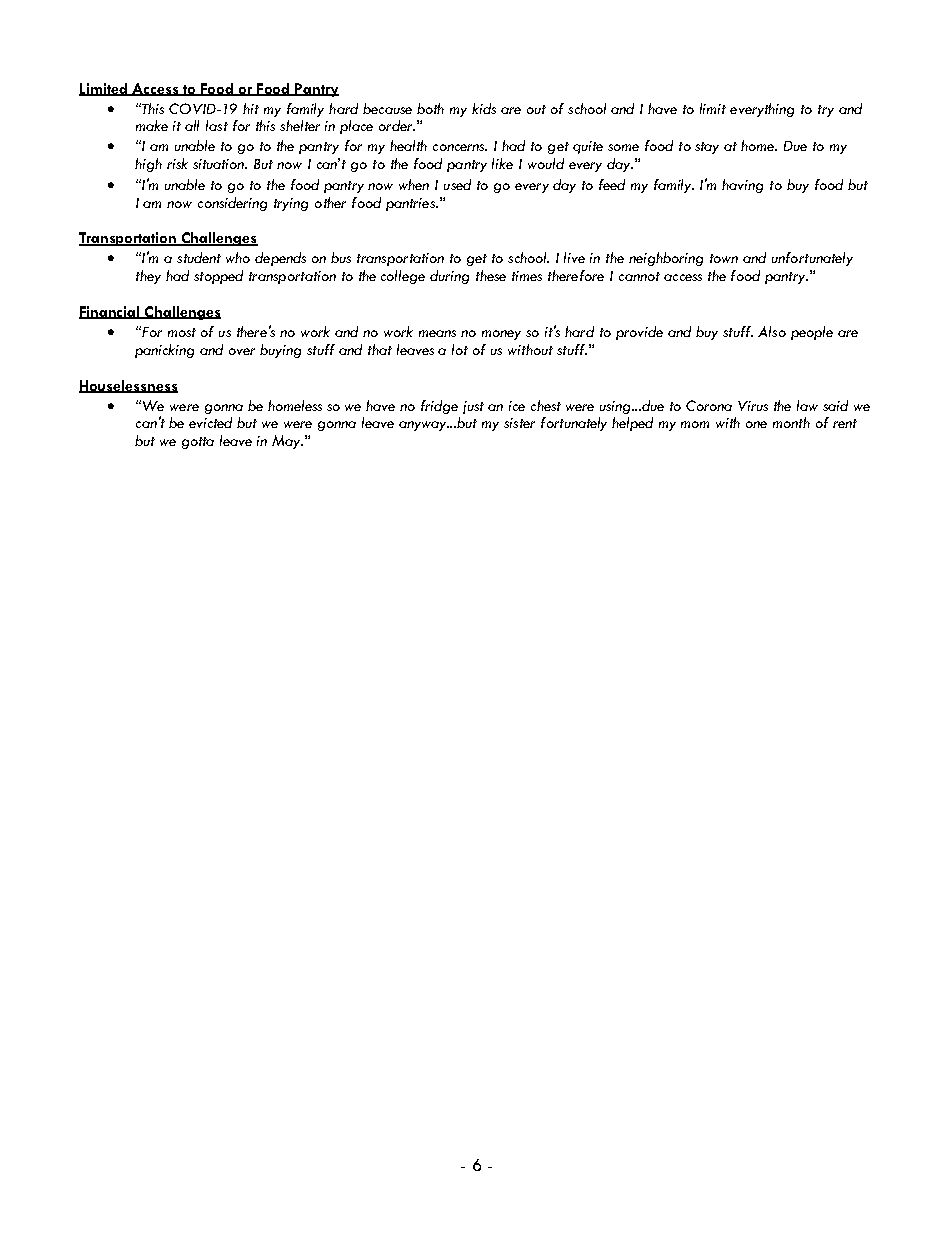  I want to click on stopped, so click(218, 277).
